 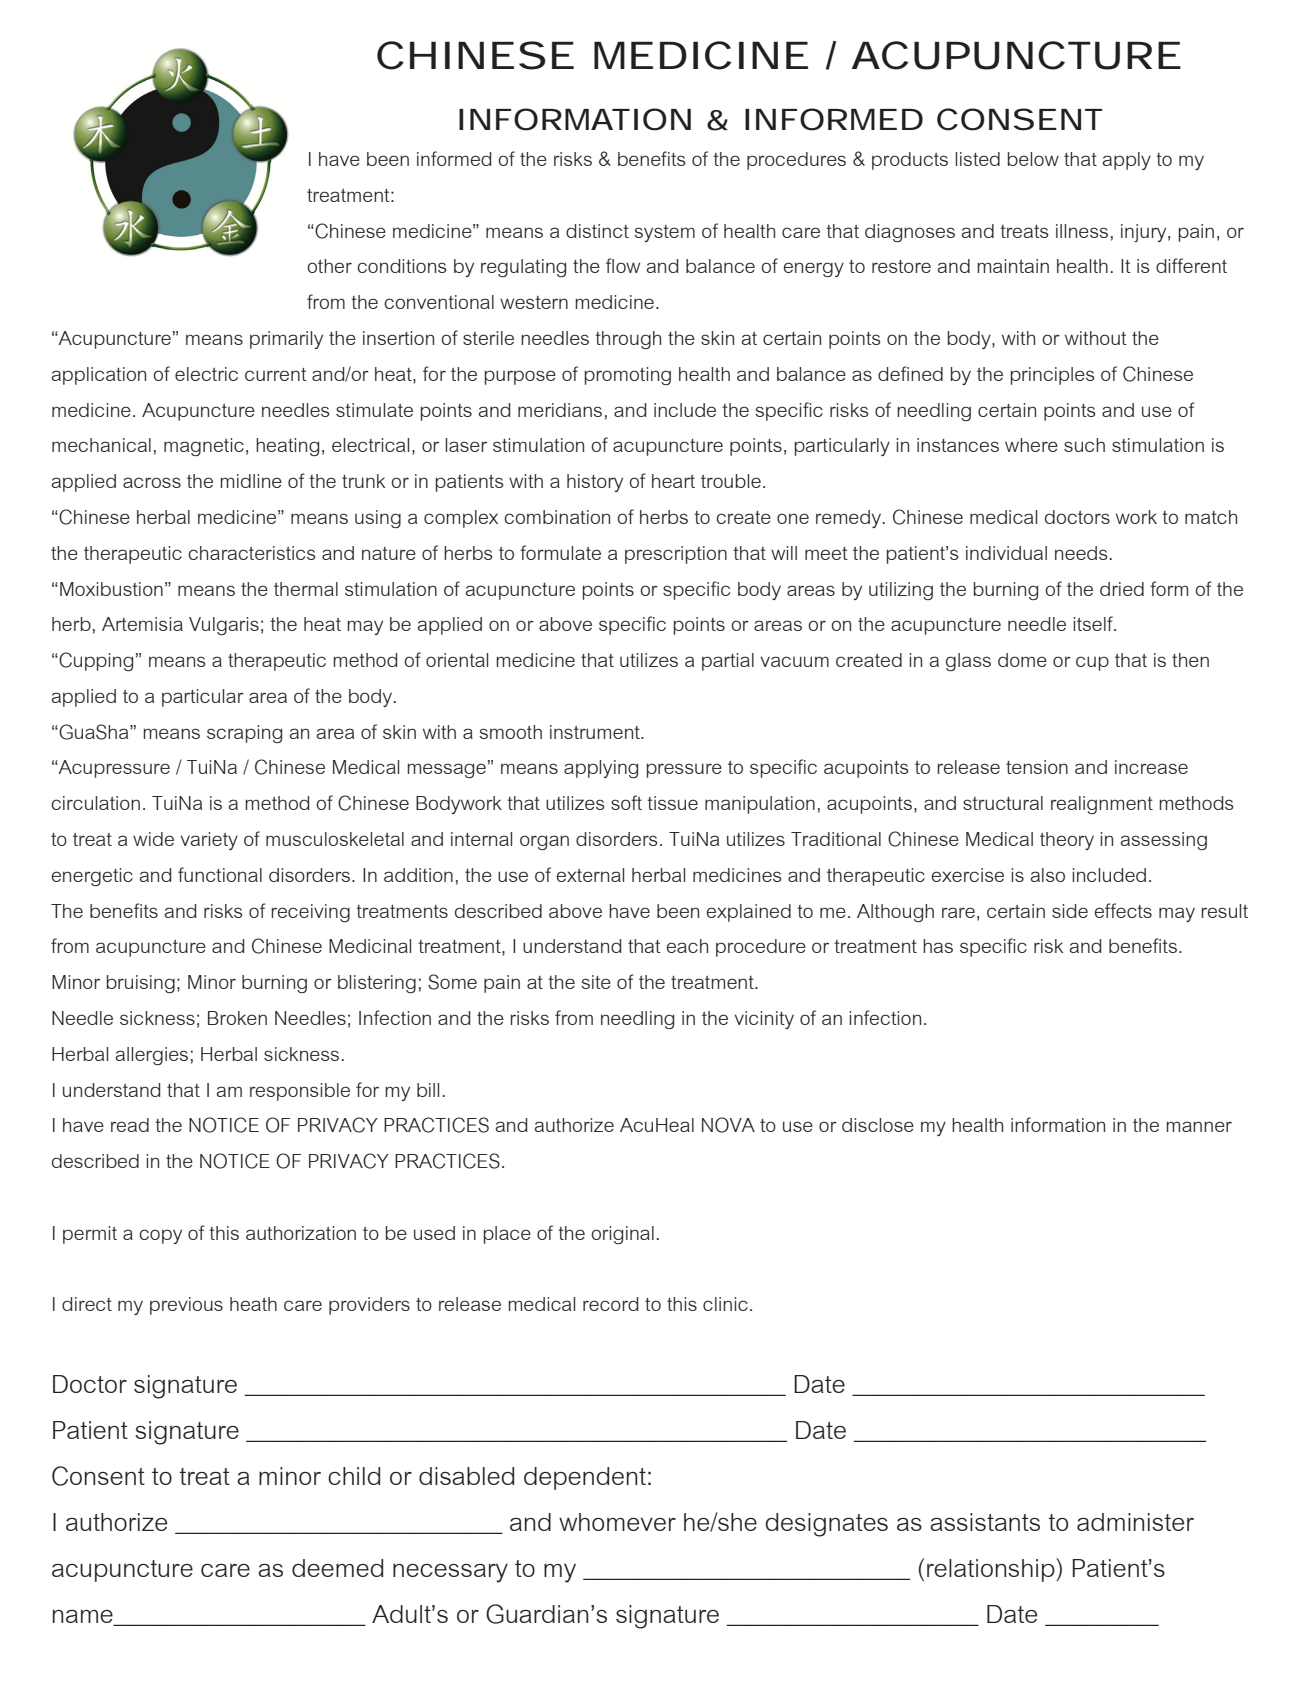 I want to click on functional, so click(x=220, y=874).
